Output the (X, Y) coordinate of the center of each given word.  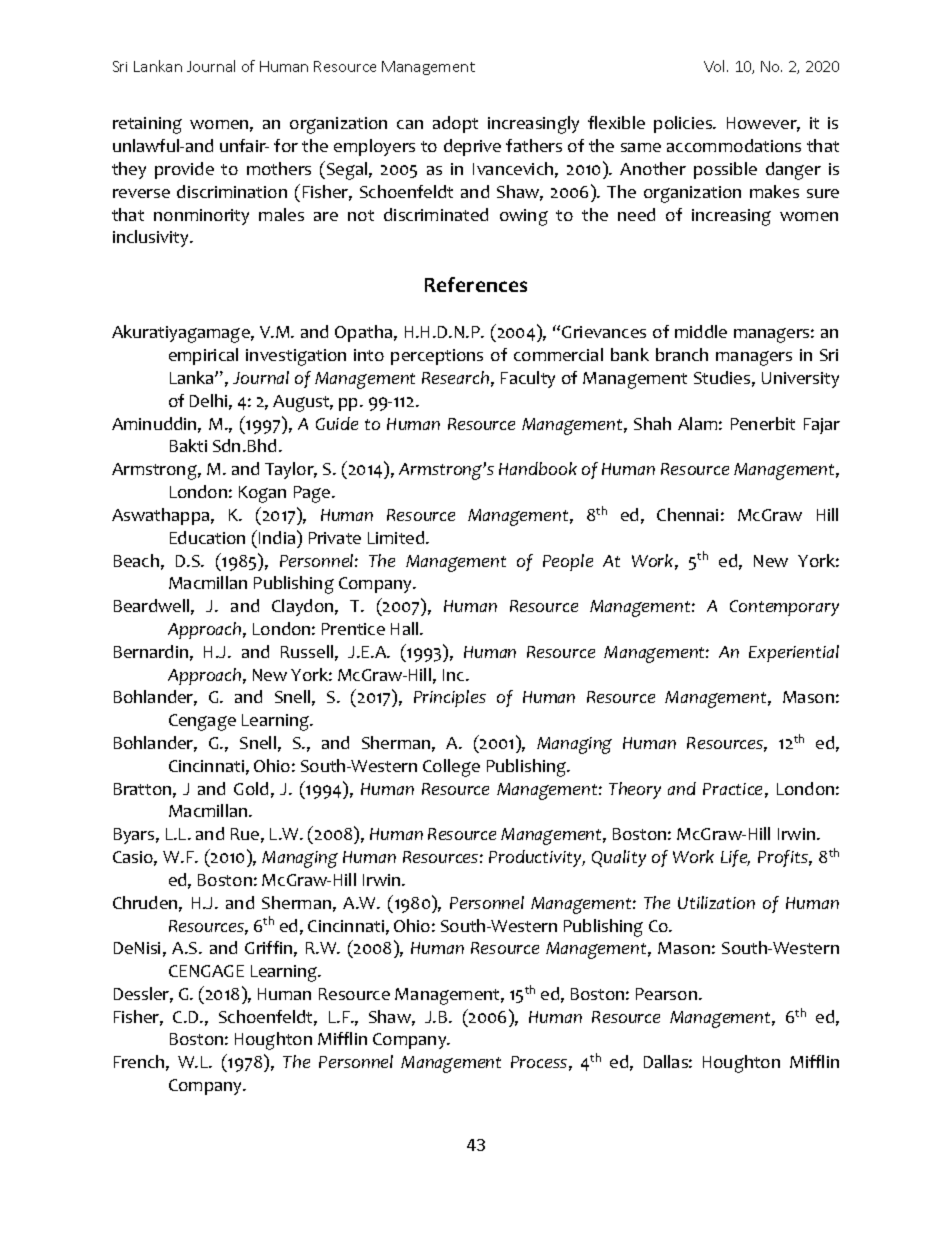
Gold (251, 788)
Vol (716, 66)
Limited (397, 537)
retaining (147, 125)
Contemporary (784, 608)
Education (207, 537)
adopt (455, 124)
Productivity (537, 858)
